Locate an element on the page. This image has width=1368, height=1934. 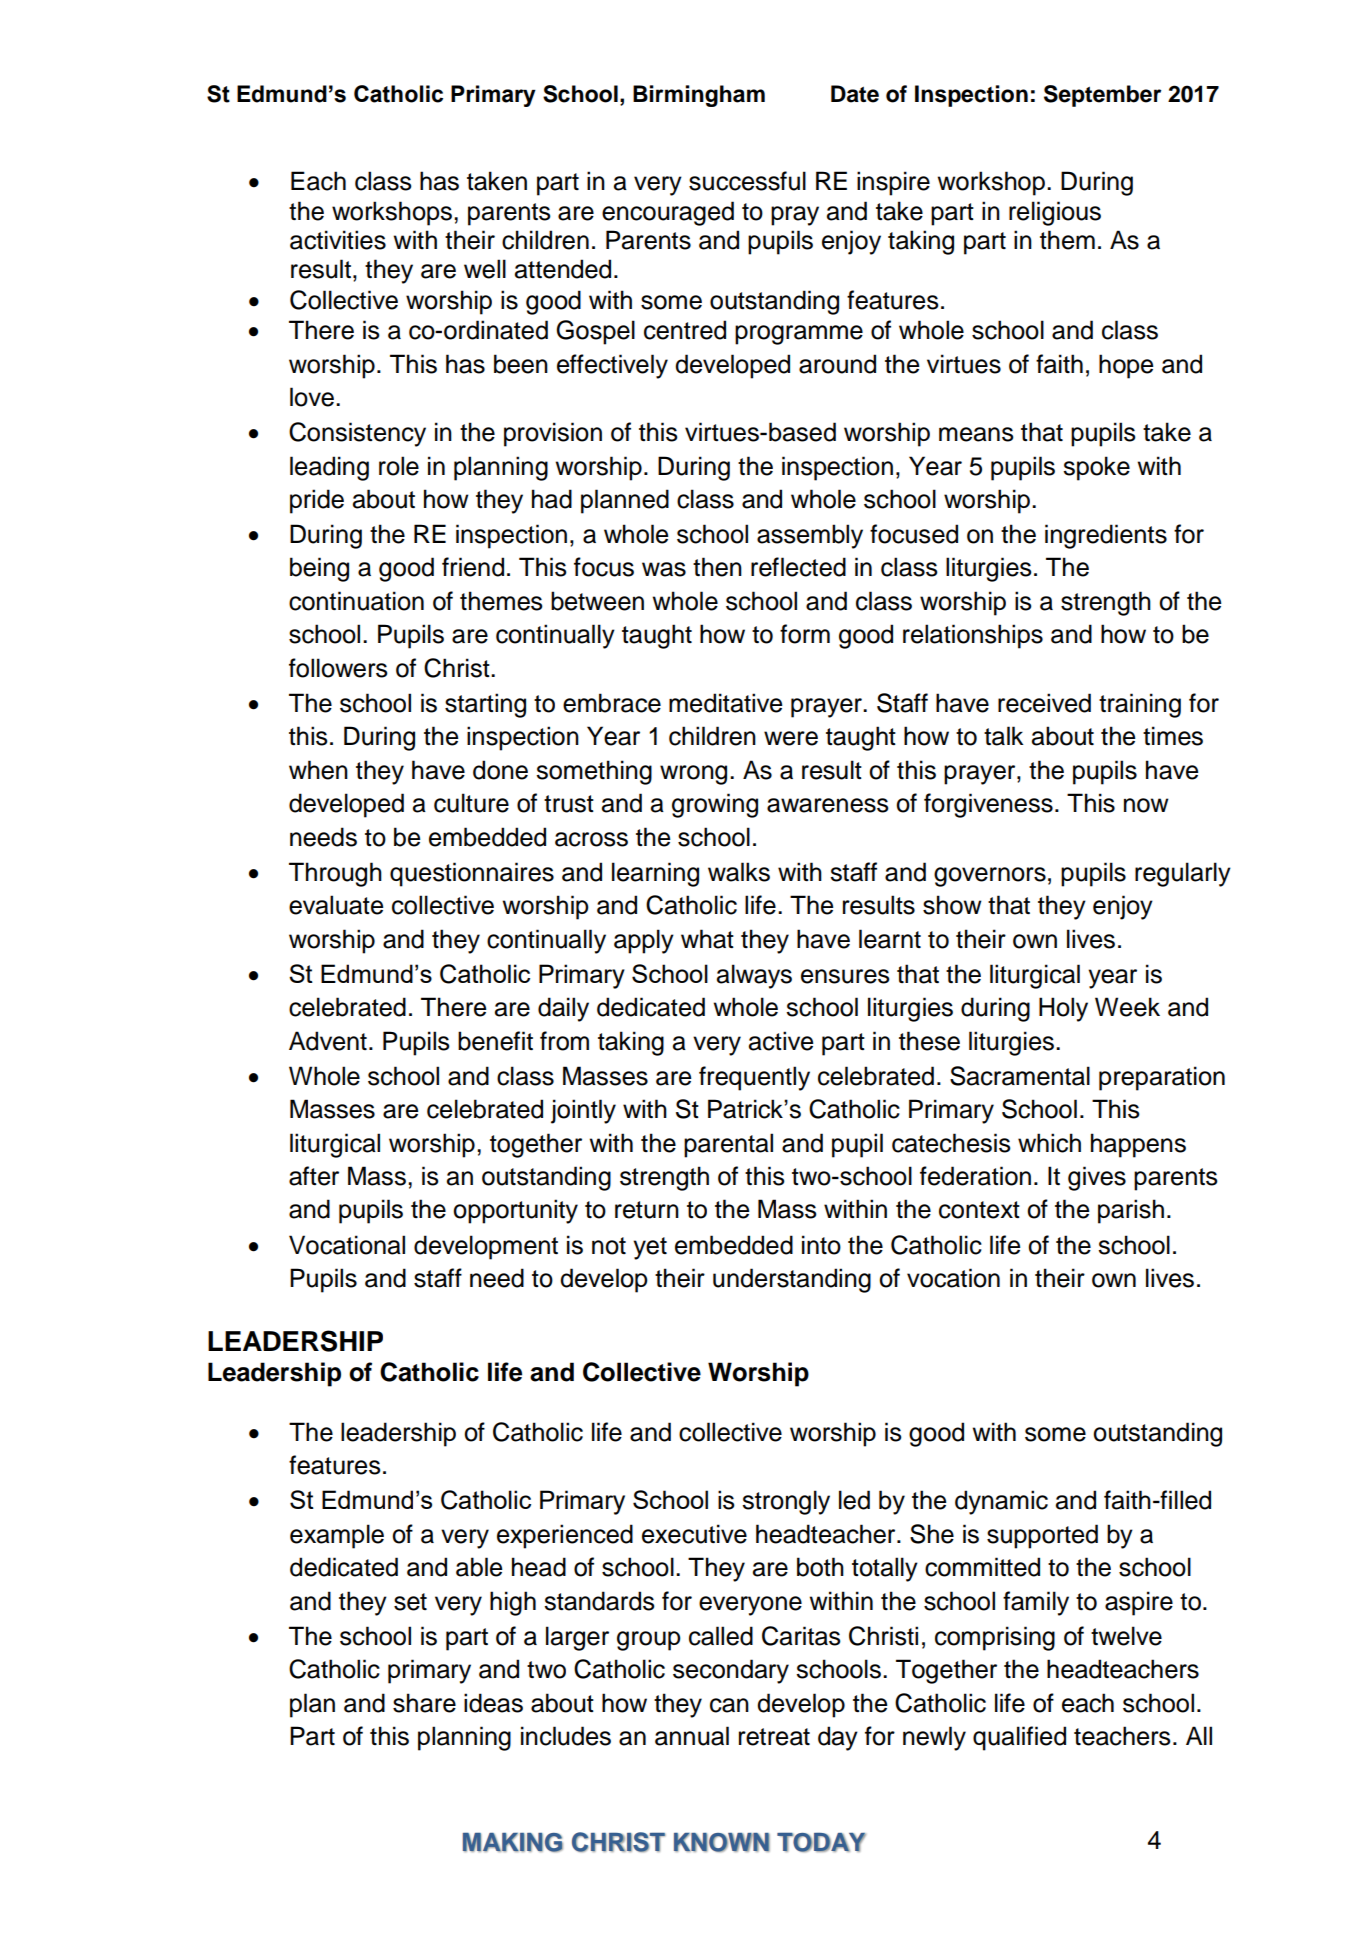
understanding is located at coordinates (792, 1280).
